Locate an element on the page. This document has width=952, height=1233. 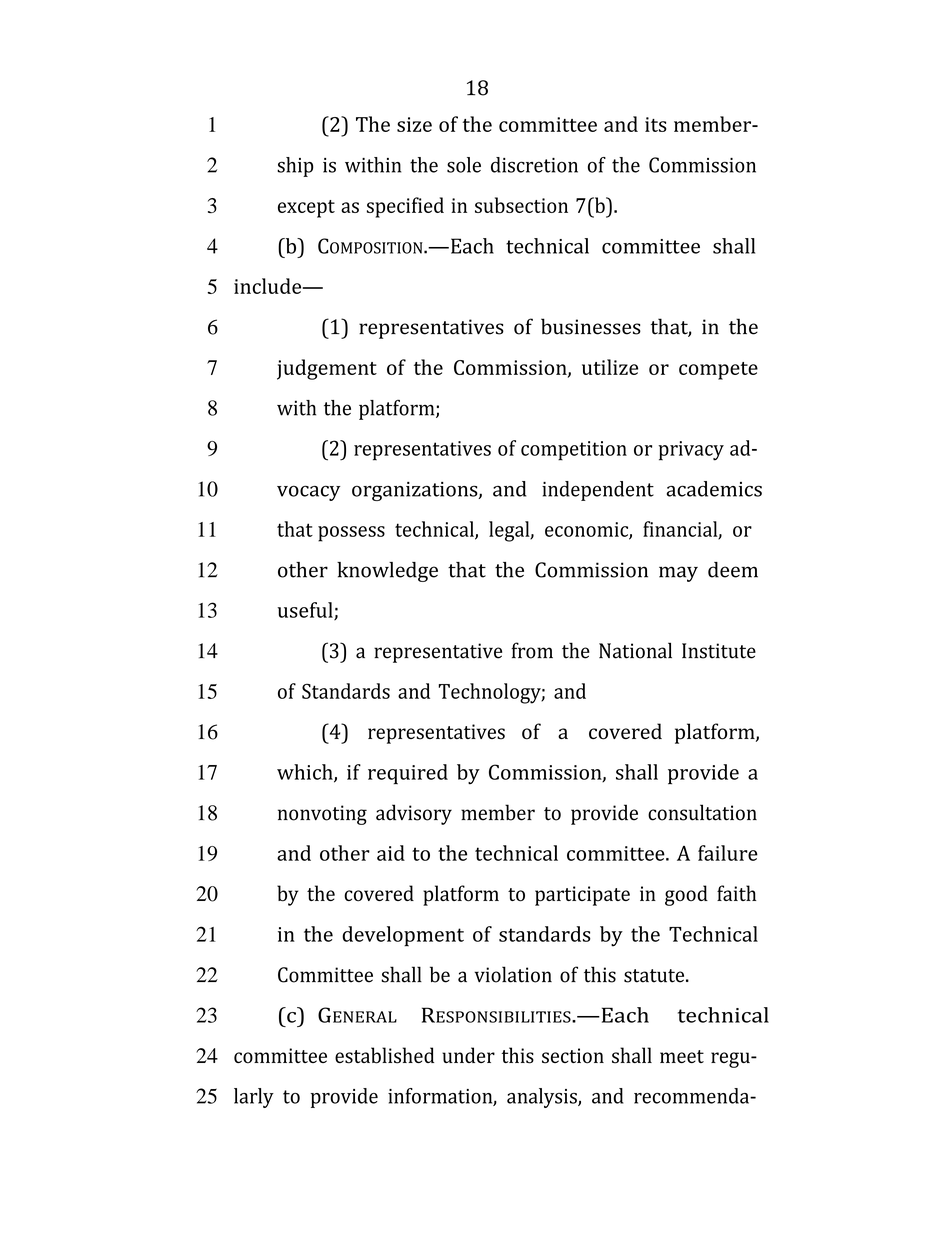
its is located at coordinates (656, 124).
